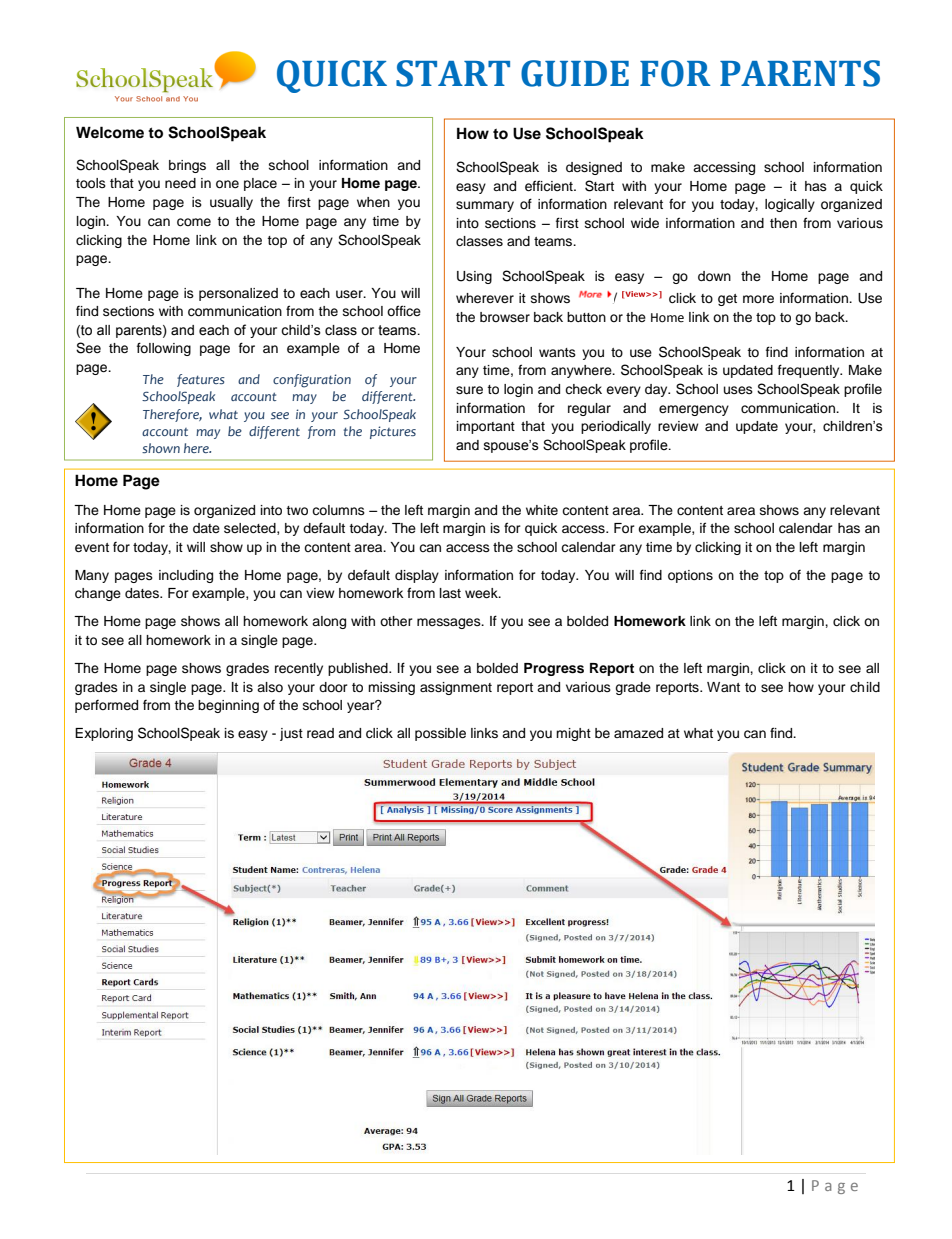 The width and height of the image is (952, 1239). Describe the element at coordinates (594, 168) in the image. I see `designed` at that location.
